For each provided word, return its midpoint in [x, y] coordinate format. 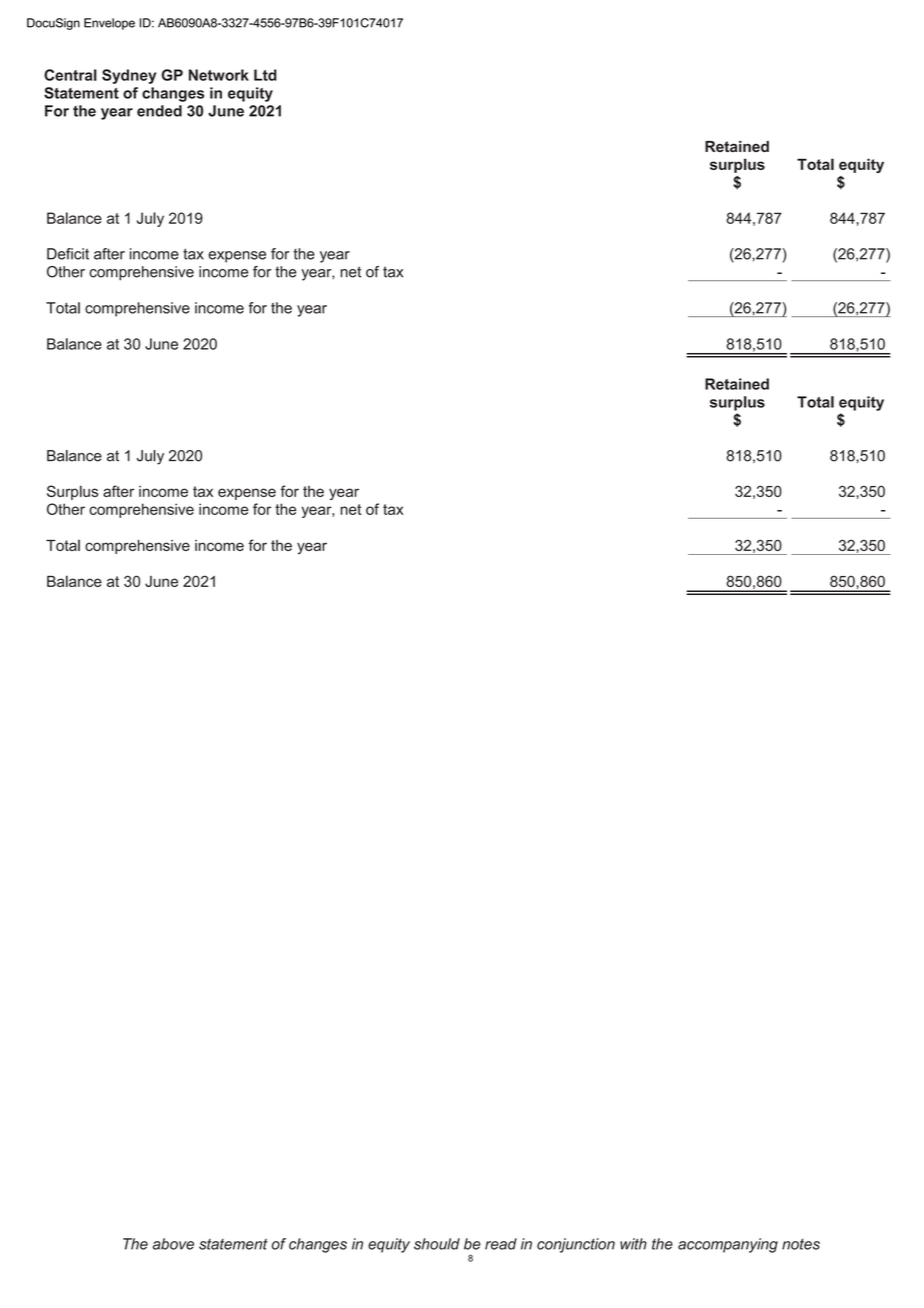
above [173, 1244]
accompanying [728, 1245]
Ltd [265, 75]
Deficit [68, 254]
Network [219, 75]
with [633, 1244]
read [501, 1244]
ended [159, 111]
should [437, 1244]
